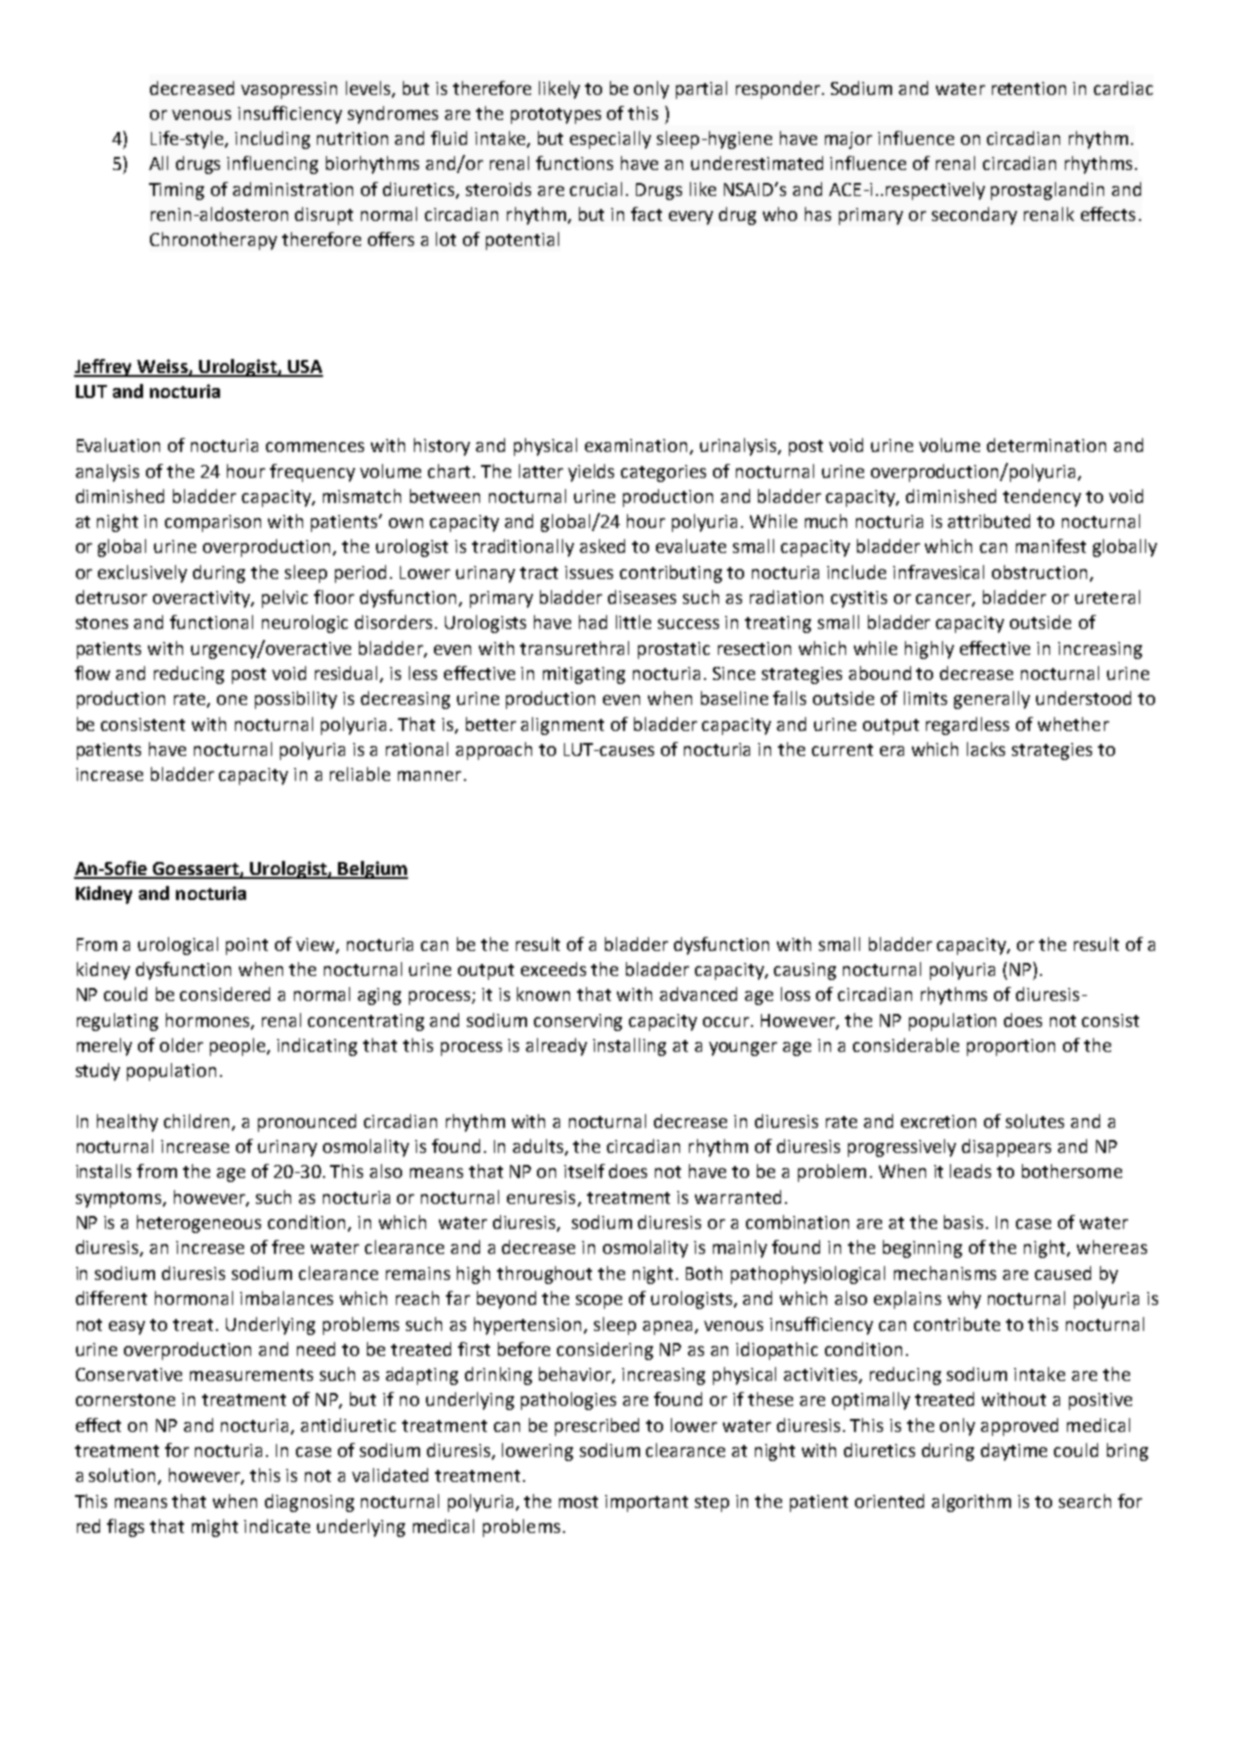 This screenshot has height=1746, width=1234. I want to click on especially, so click(610, 140).
